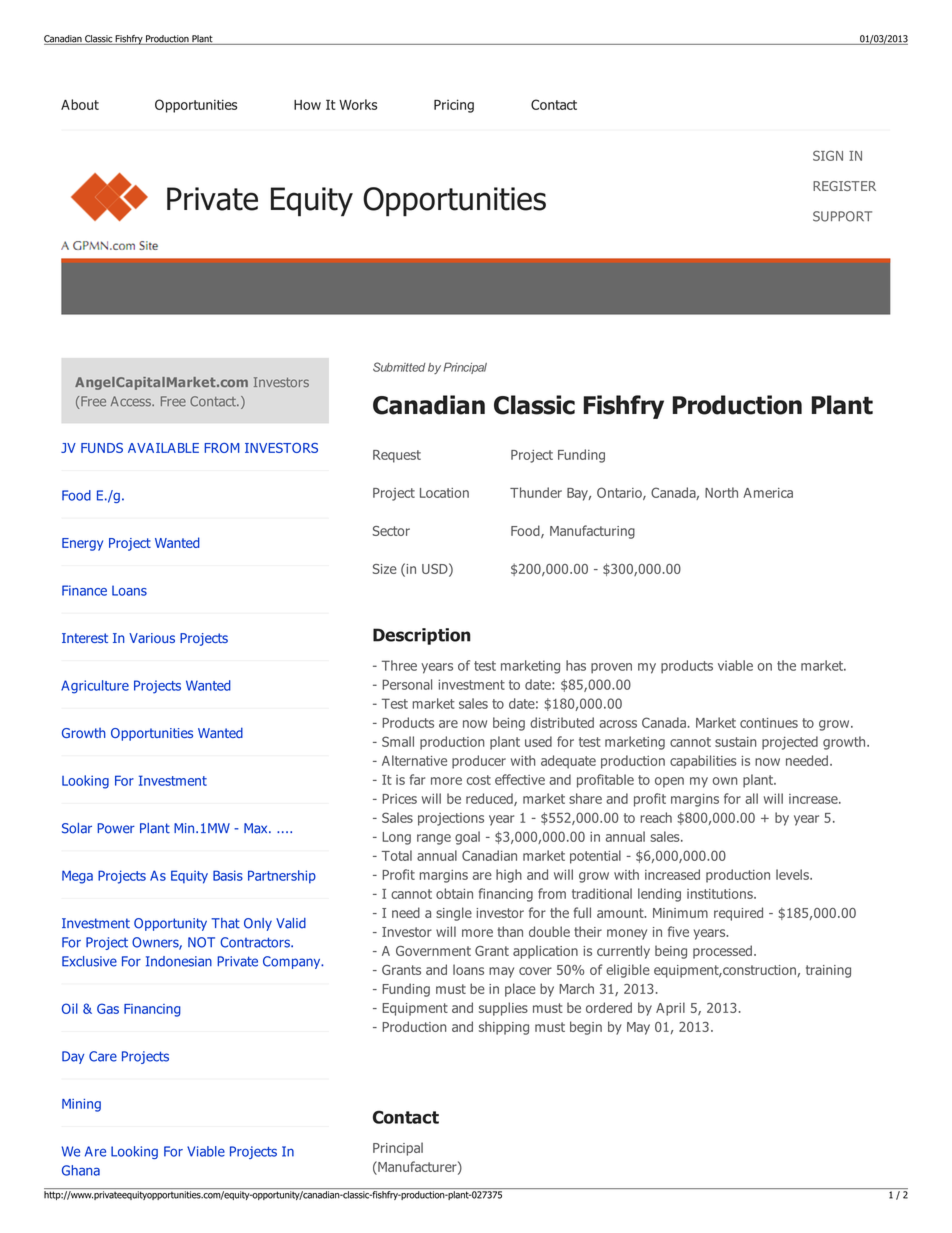  I want to click on Ghana, so click(81, 1170).
